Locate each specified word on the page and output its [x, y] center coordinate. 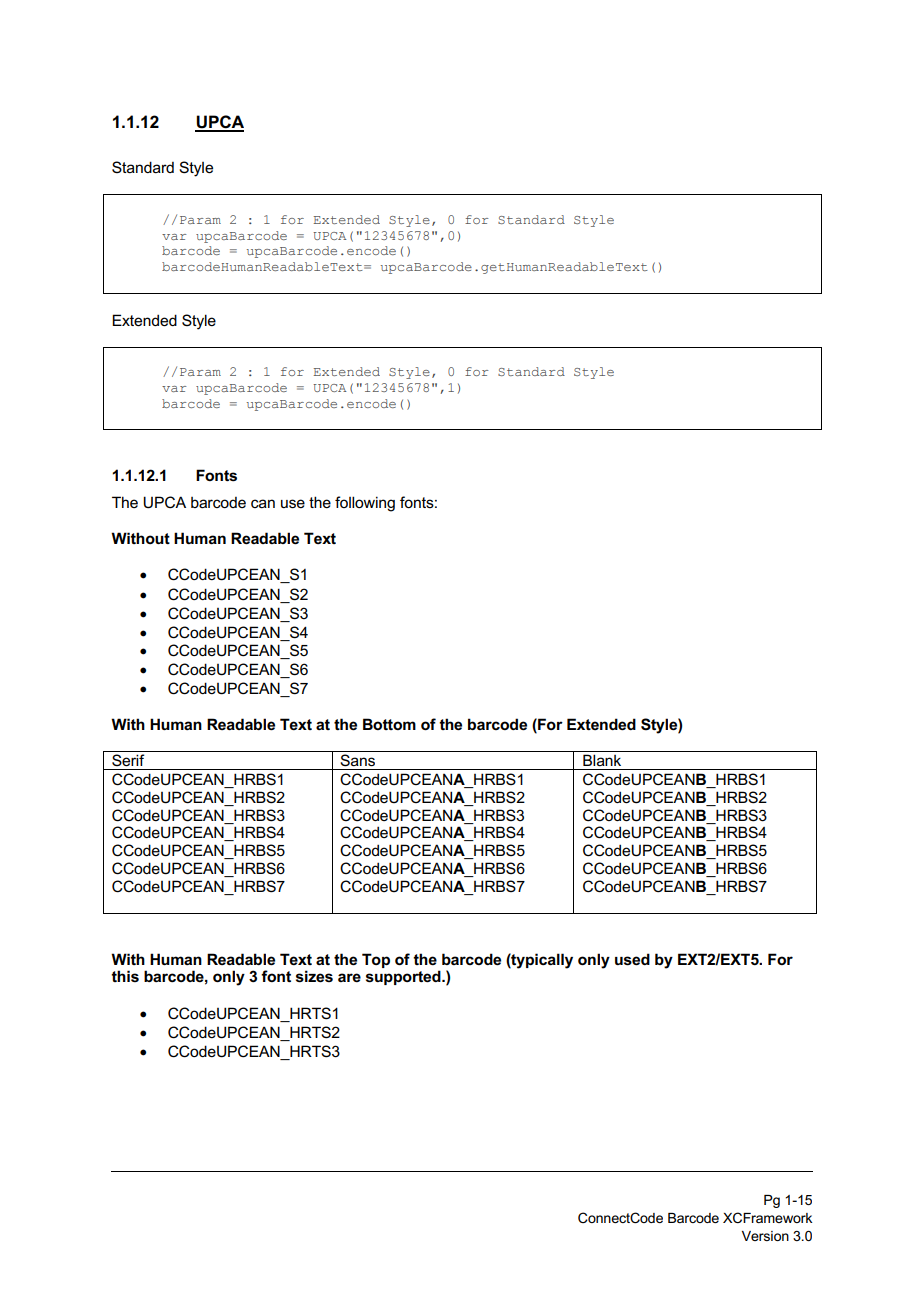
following [365, 504]
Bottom [389, 724]
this [125, 976]
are [349, 977]
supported [404, 977]
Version [765, 1236]
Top [376, 960]
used [632, 959]
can [263, 503]
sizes [314, 976]
